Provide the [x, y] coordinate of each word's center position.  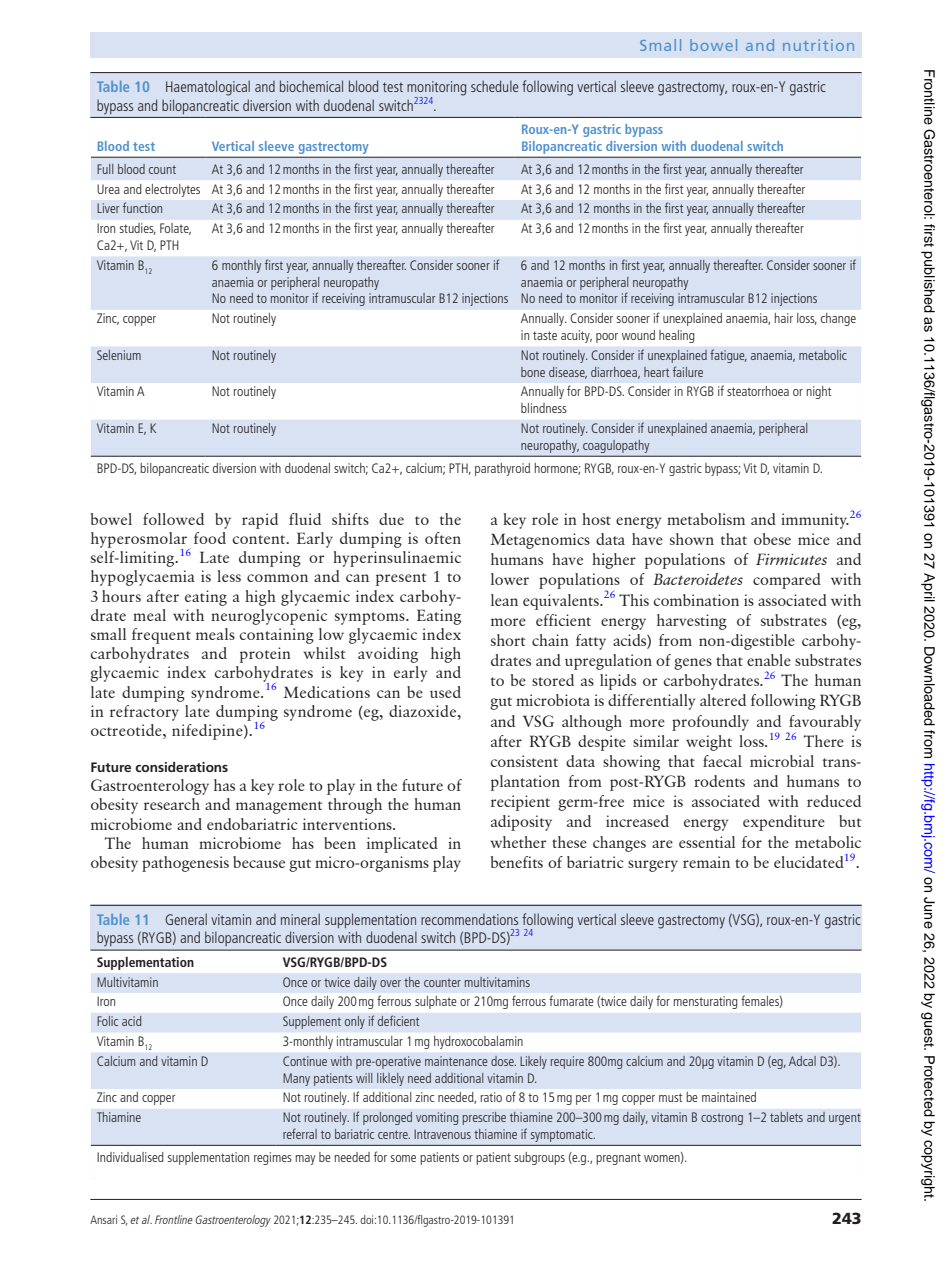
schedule [494, 86]
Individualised [130, 1157]
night [819, 392]
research [172, 804]
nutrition [818, 45]
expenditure [784, 823]
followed [173, 519]
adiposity [521, 823]
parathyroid [502, 469]
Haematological [208, 88]
